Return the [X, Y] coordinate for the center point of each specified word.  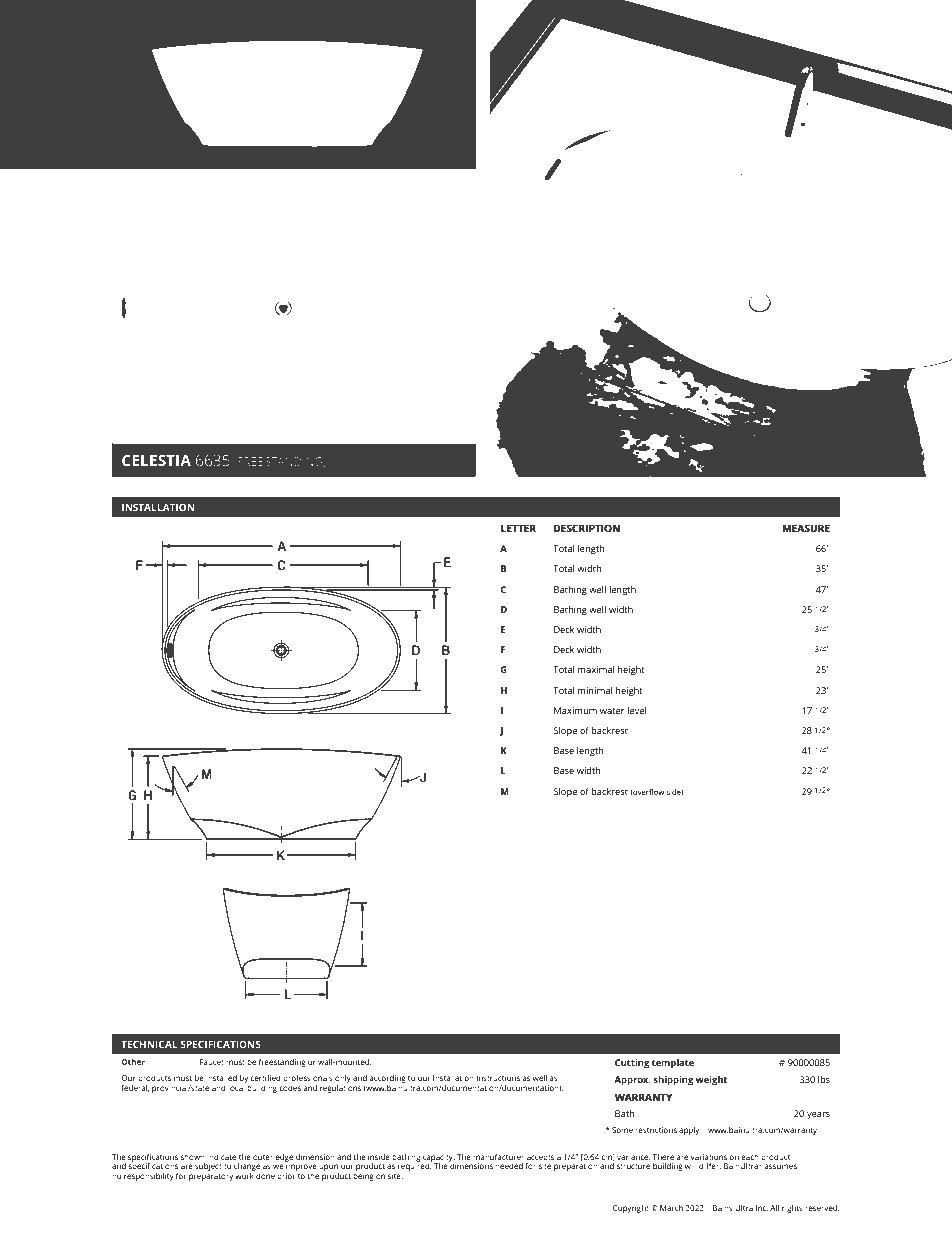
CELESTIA [156, 460]
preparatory [211, 1177]
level [636, 710]
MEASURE [806, 528]
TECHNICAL [149, 1044]
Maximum [575, 710]
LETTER [518, 528]
